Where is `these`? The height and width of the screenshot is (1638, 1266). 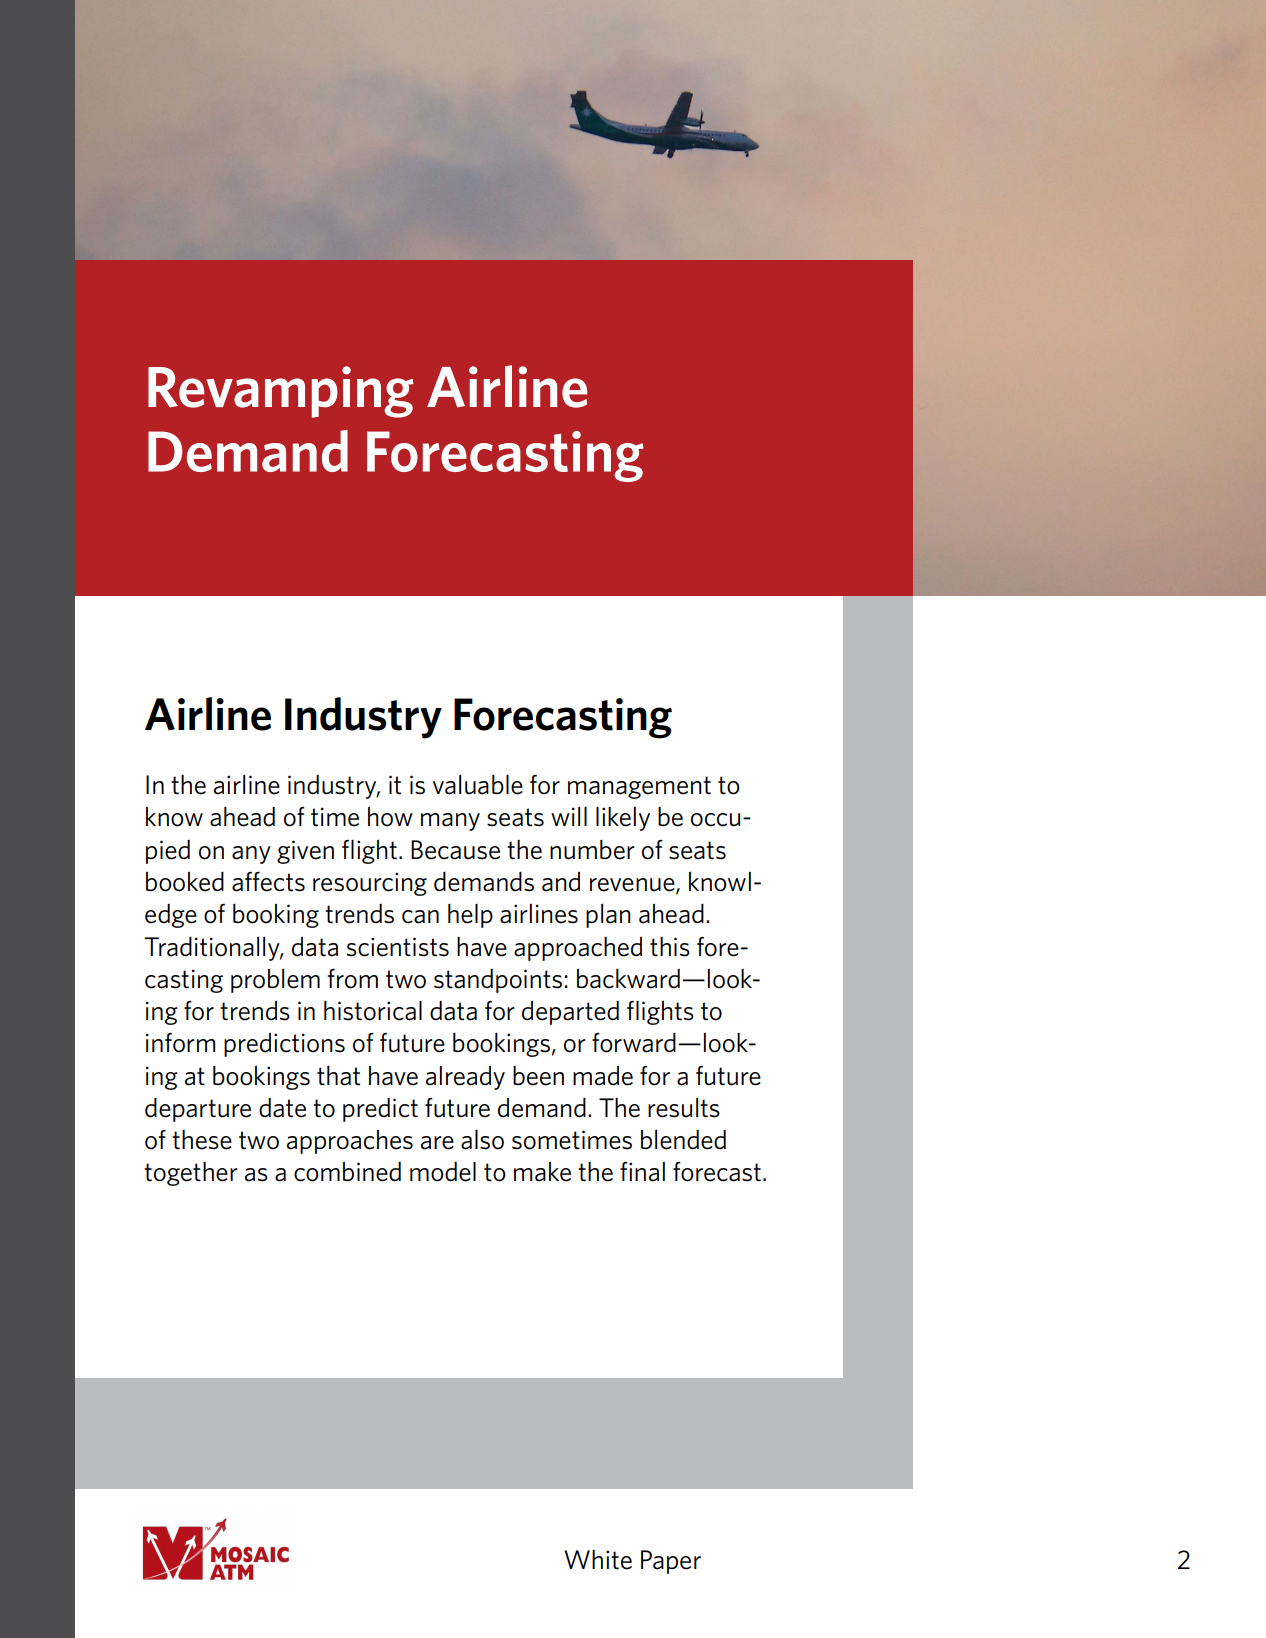
these is located at coordinates (202, 1140).
